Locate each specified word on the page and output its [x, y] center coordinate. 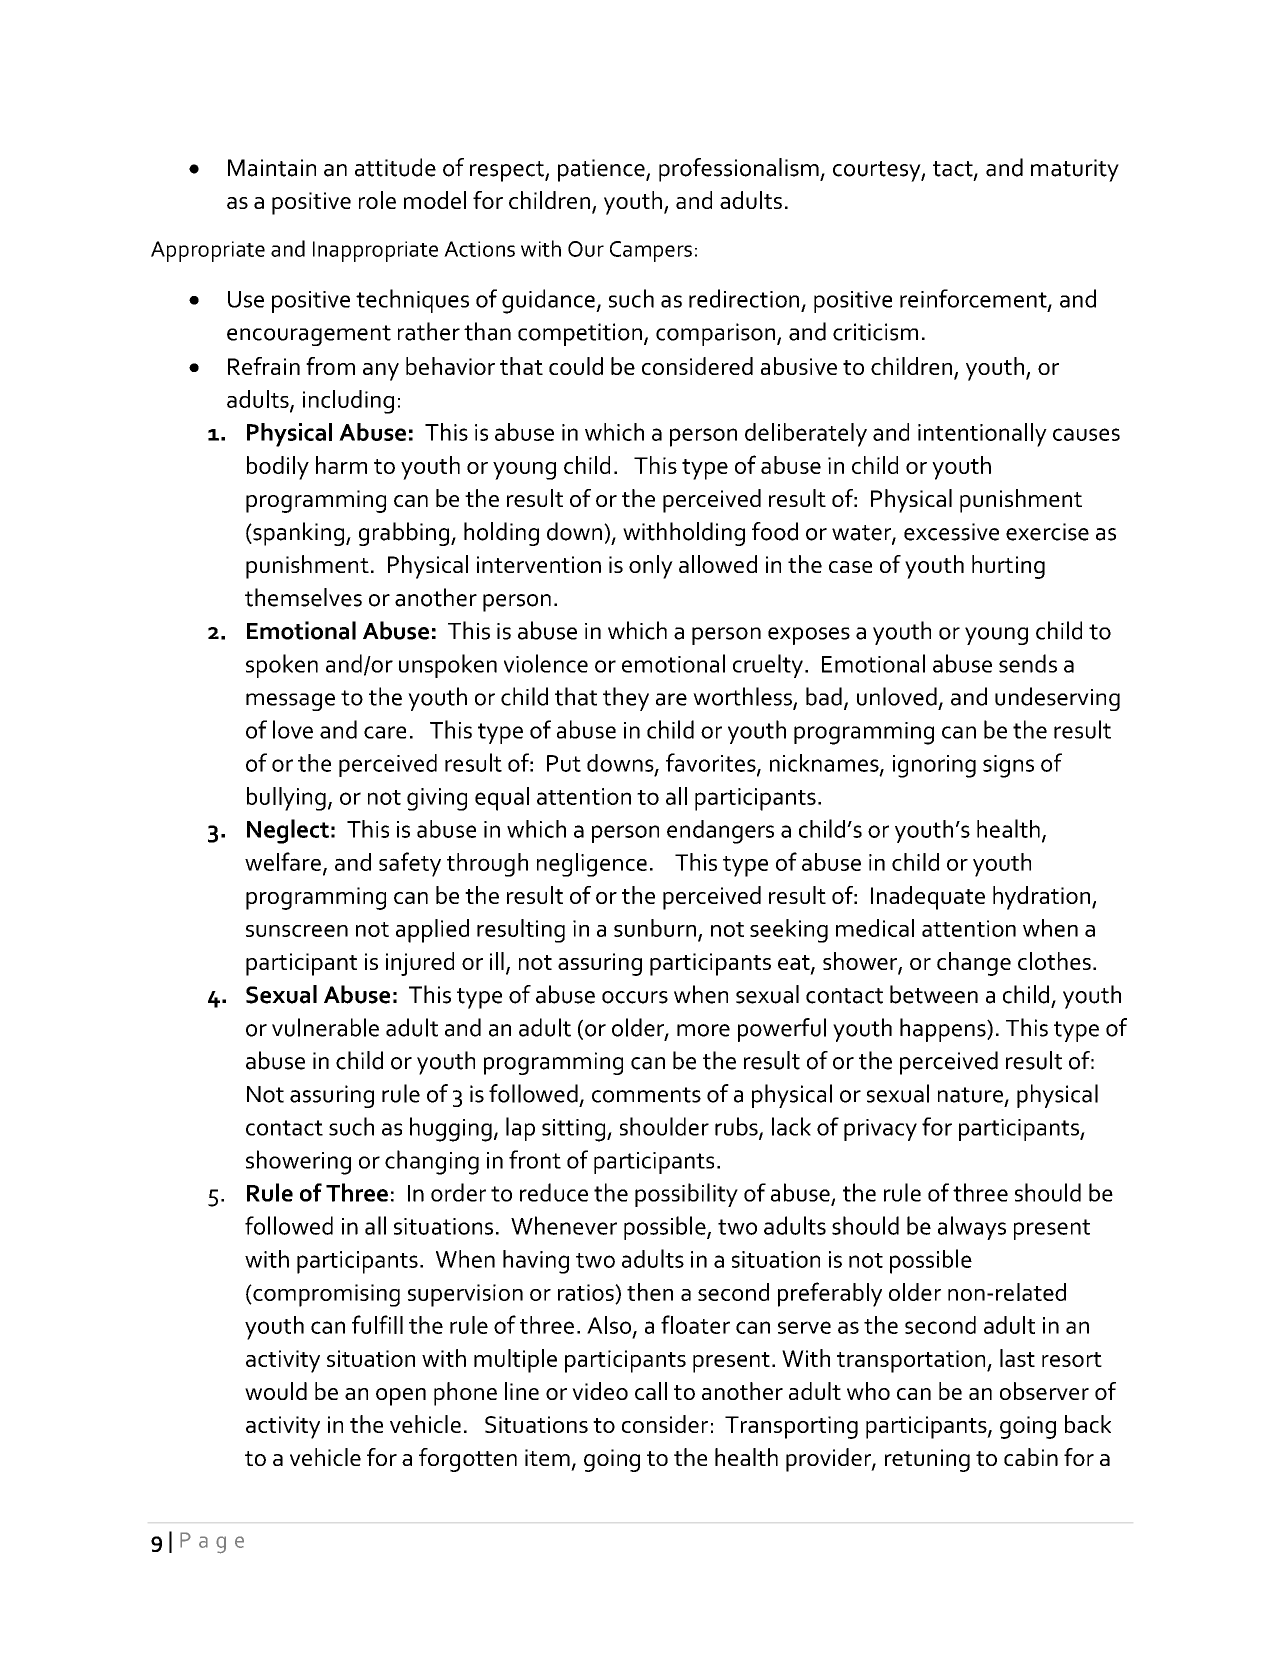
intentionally [982, 435]
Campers [651, 251]
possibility [686, 1195]
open [401, 1397]
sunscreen [297, 931]
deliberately [806, 435]
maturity [1075, 170]
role [377, 200]
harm [341, 465]
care [385, 732]
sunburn [655, 928]
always [972, 1228]
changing [432, 1162]
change [974, 964]
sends [1028, 663]
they [626, 699]
